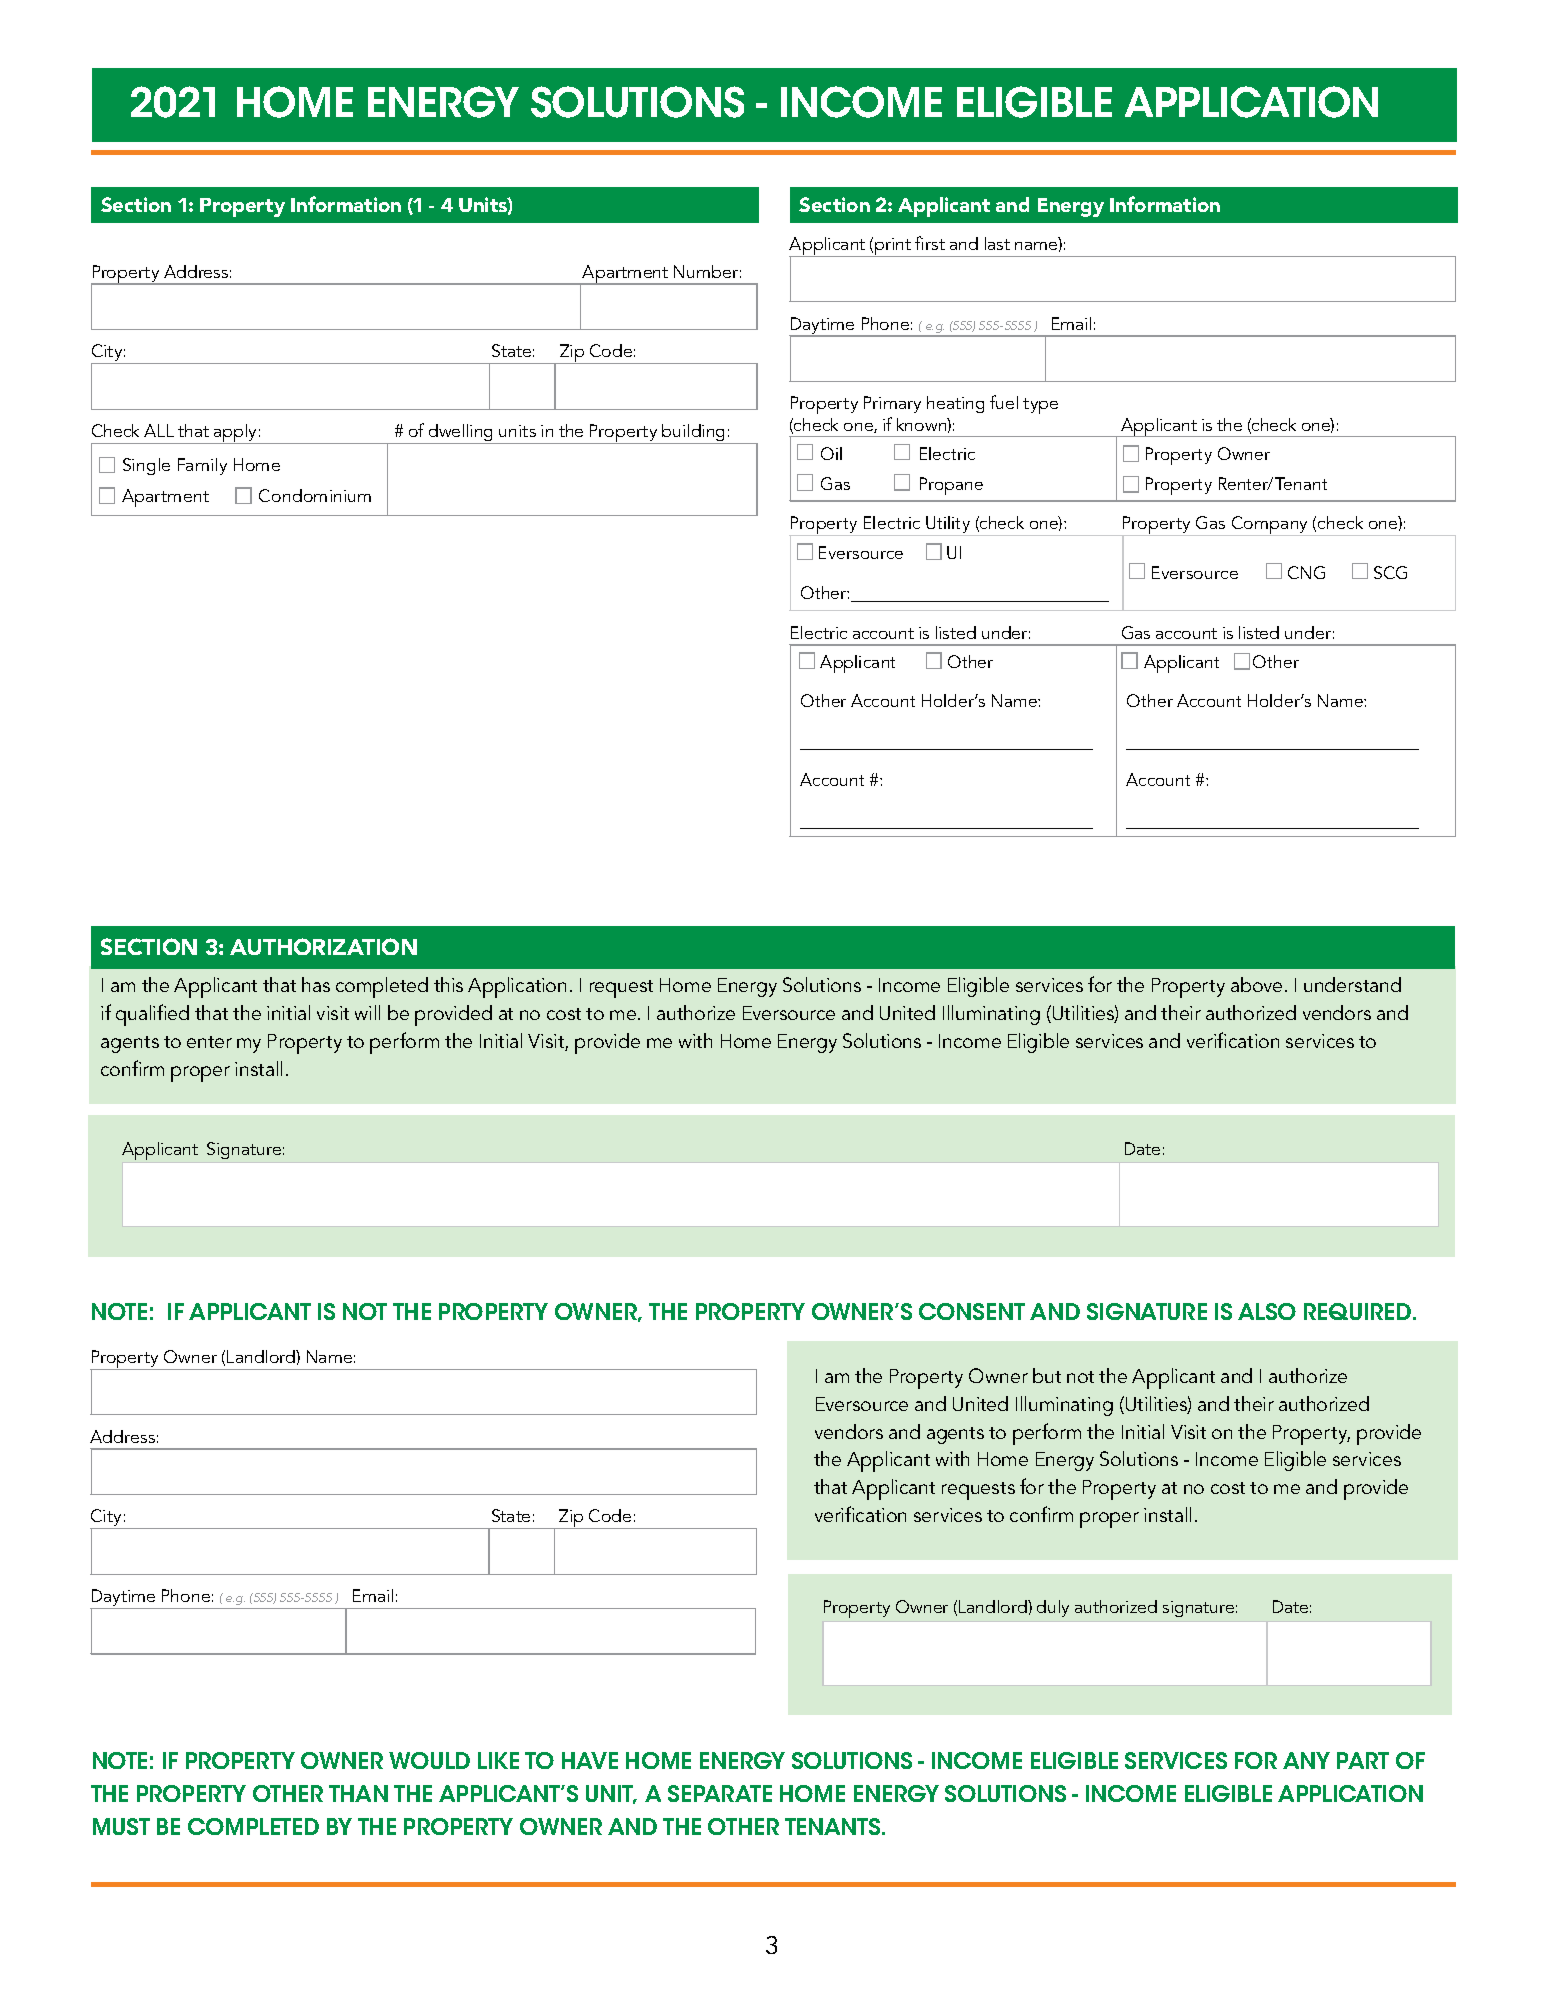 The height and width of the image is (2004, 1548). Describe the element at coordinates (202, 466) in the image. I see `Family` at that location.
